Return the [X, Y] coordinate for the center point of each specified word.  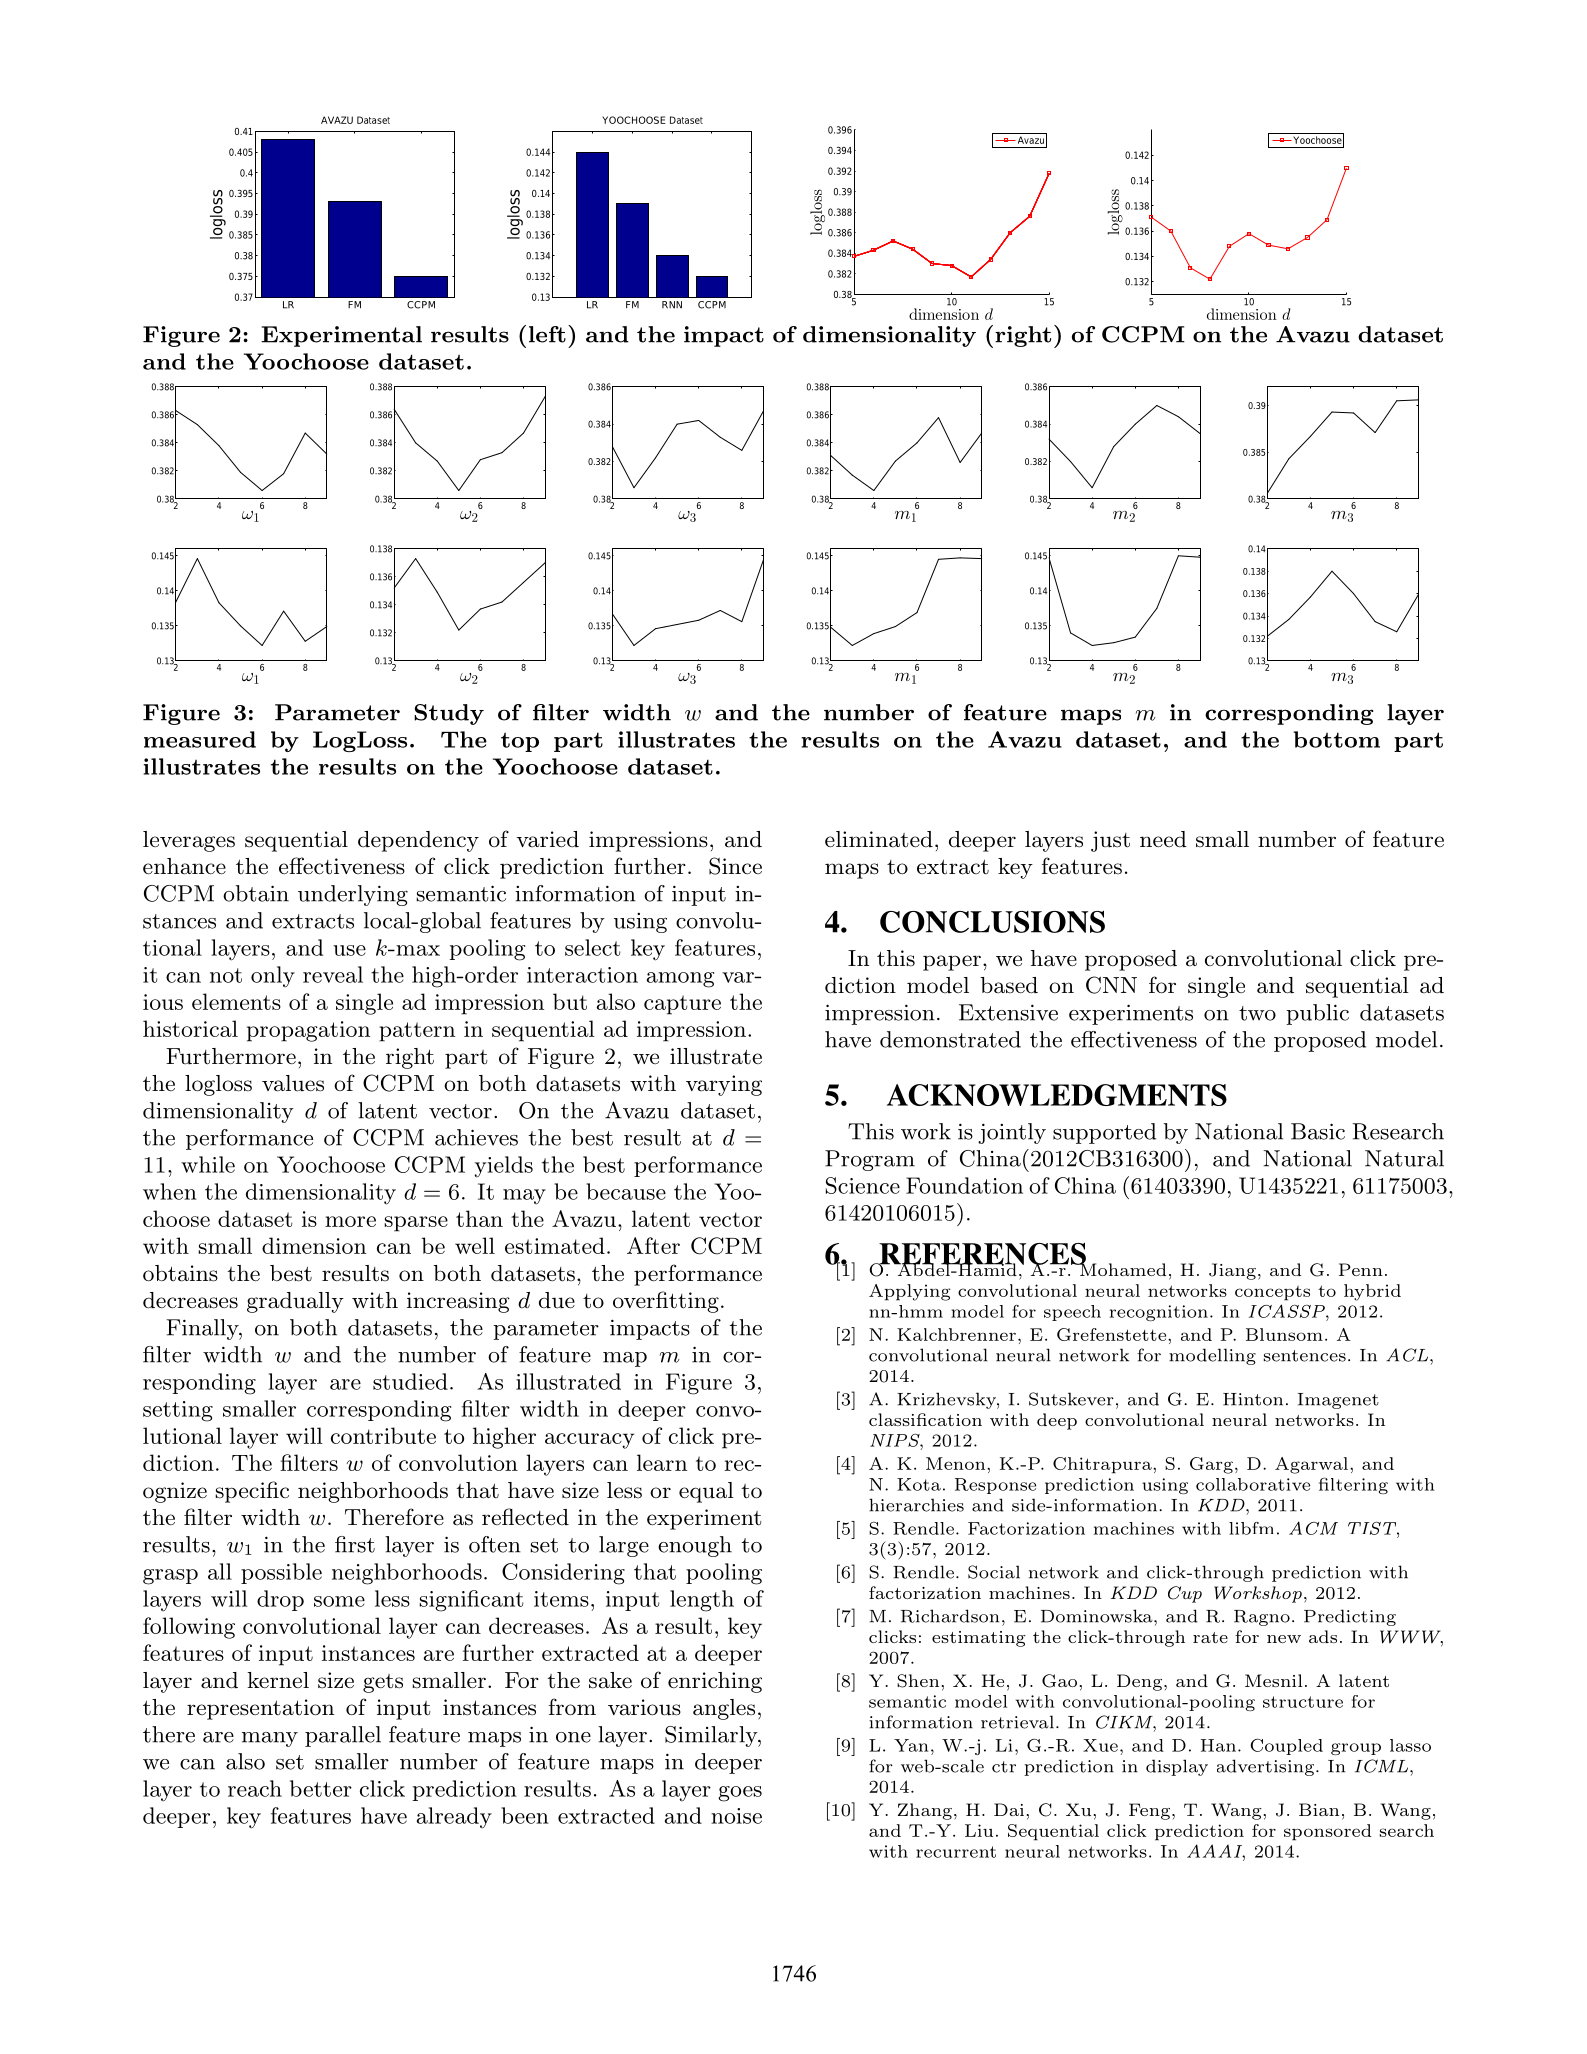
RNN [672, 305]
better [321, 1788]
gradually [295, 1302]
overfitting [666, 1302]
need [1163, 839]
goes [740, 1794]
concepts [1272, 1293]
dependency [418, 841]
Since [735, 866]
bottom [1336, 739]
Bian [1319, 1809]
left [547, 334]
